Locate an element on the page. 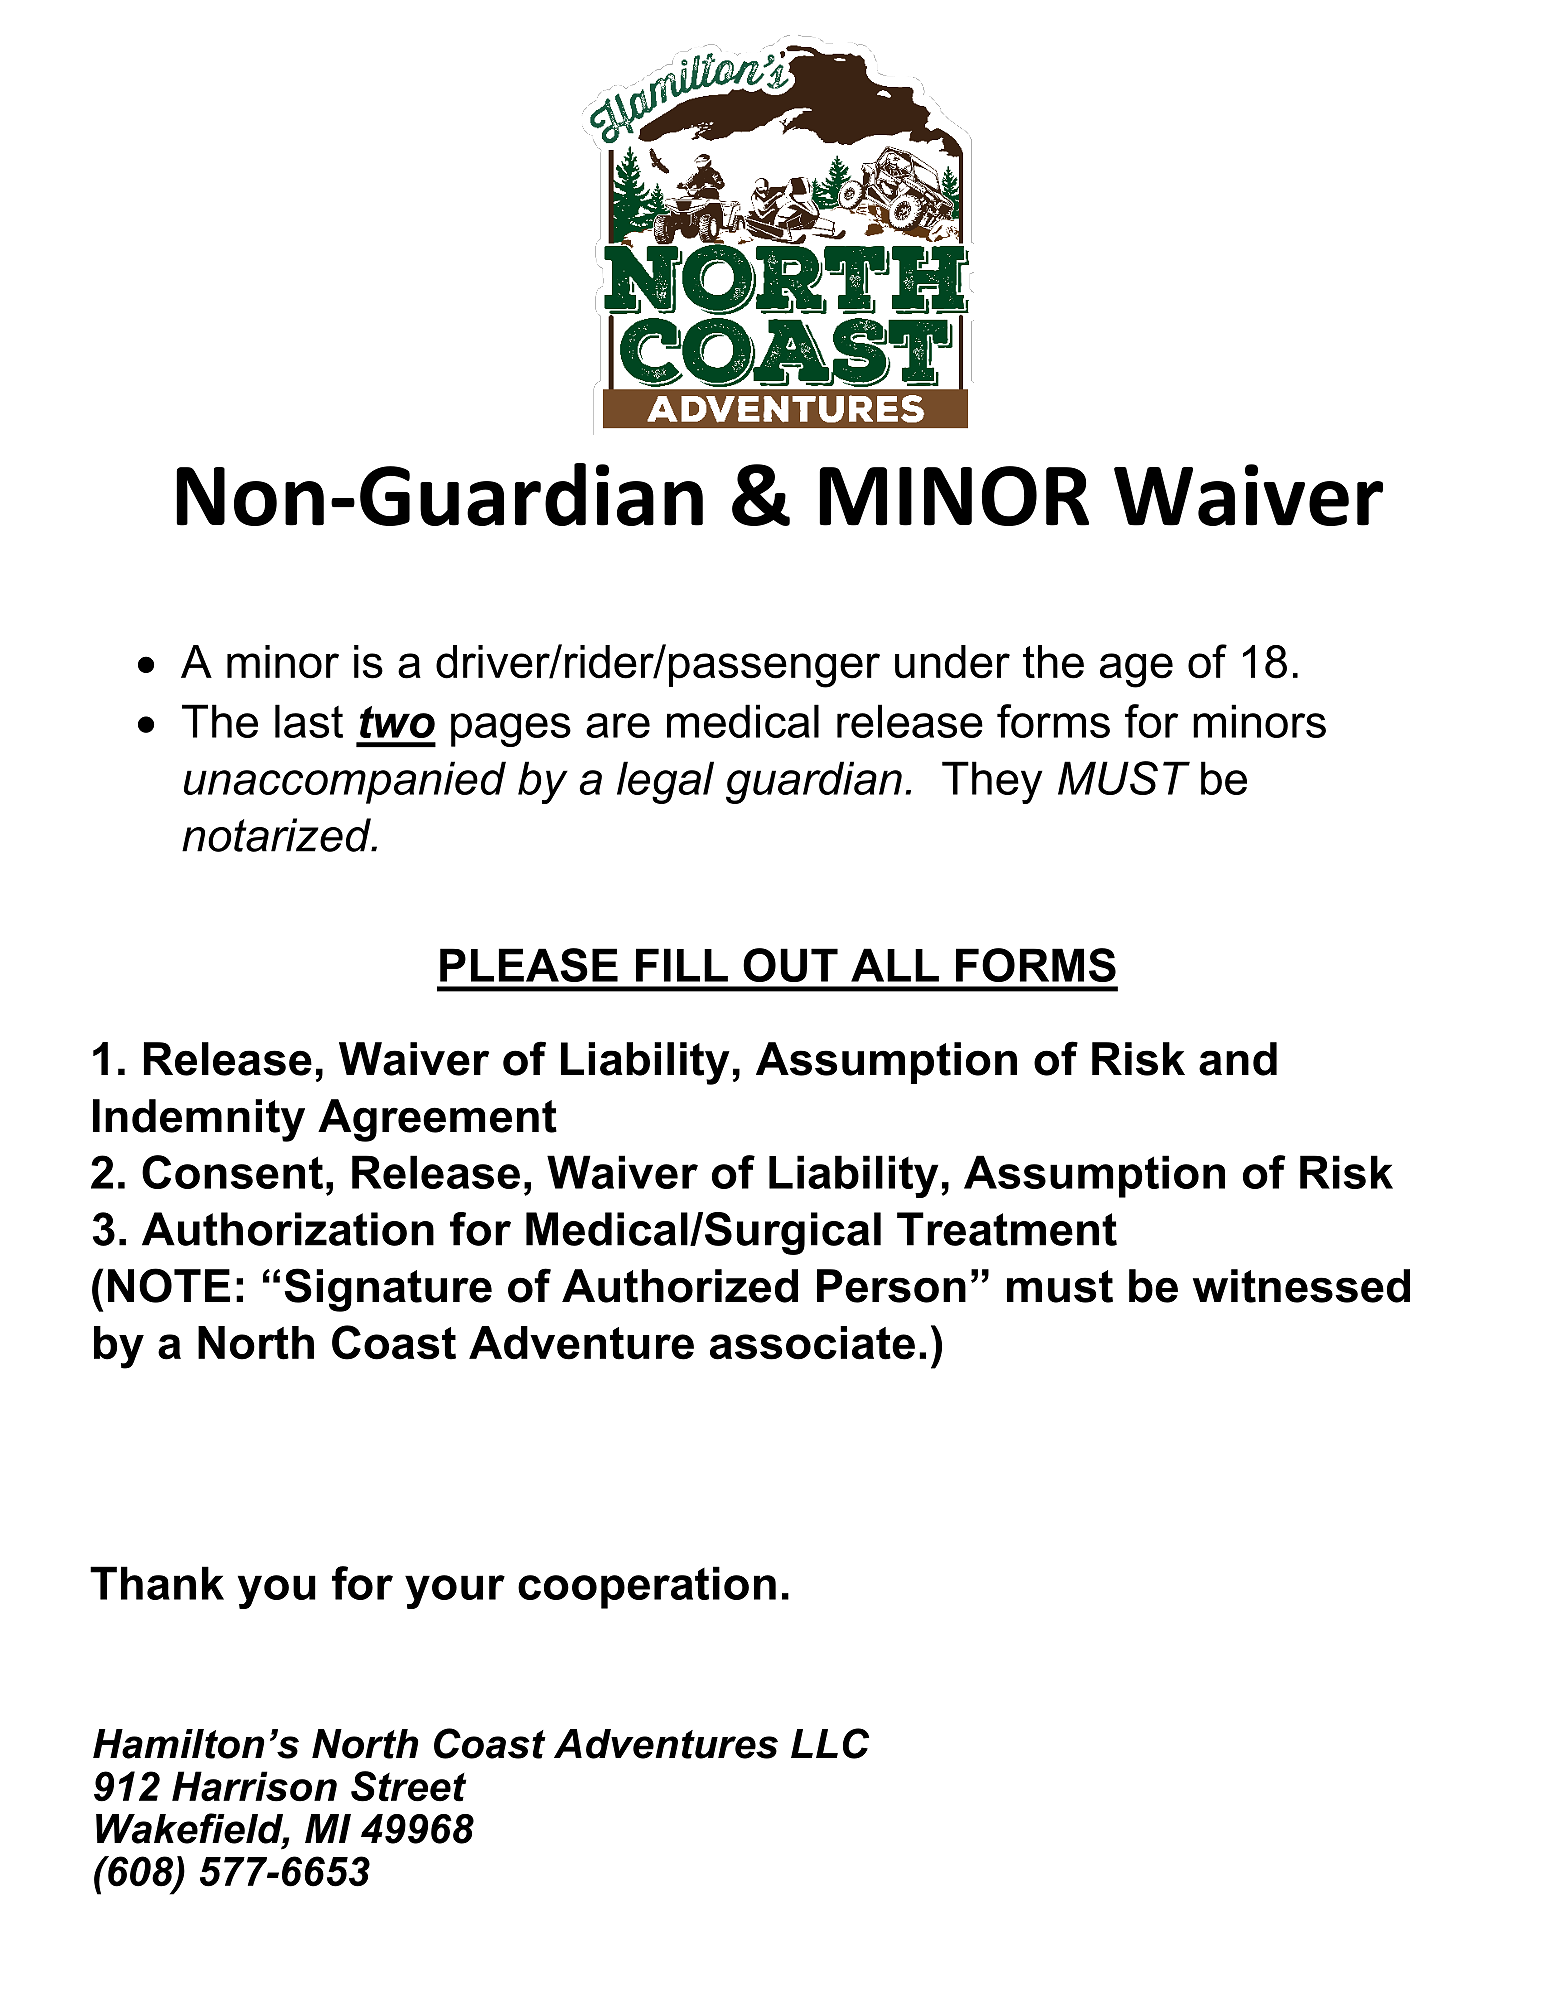 This page has width=1555, height=2012. LLC is located at coordinates (830, 1743).
